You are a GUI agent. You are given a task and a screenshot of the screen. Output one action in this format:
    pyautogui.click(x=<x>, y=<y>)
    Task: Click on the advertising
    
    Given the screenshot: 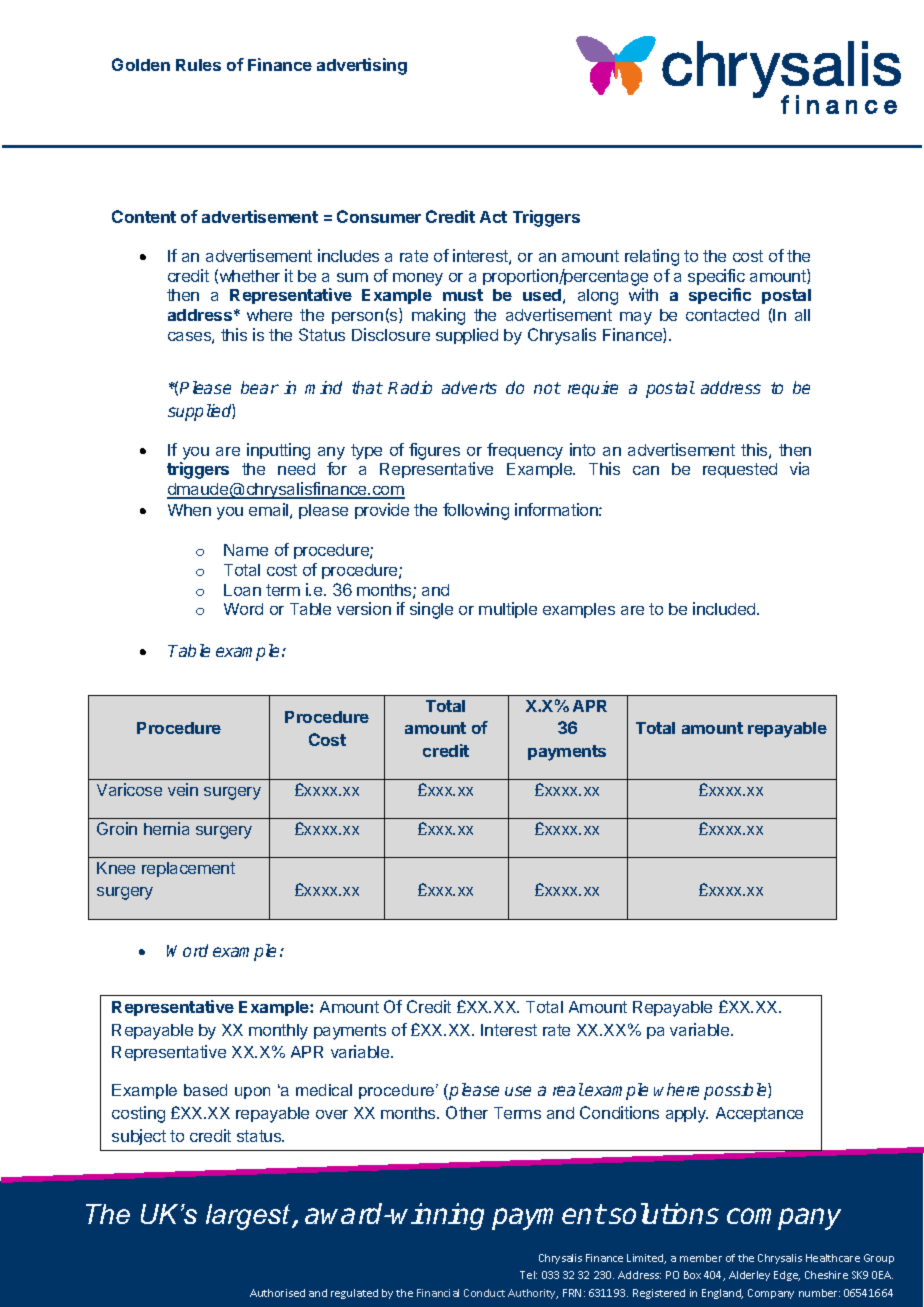 What is the action you would take?
    pyautogui.click(x=362, y=66)
